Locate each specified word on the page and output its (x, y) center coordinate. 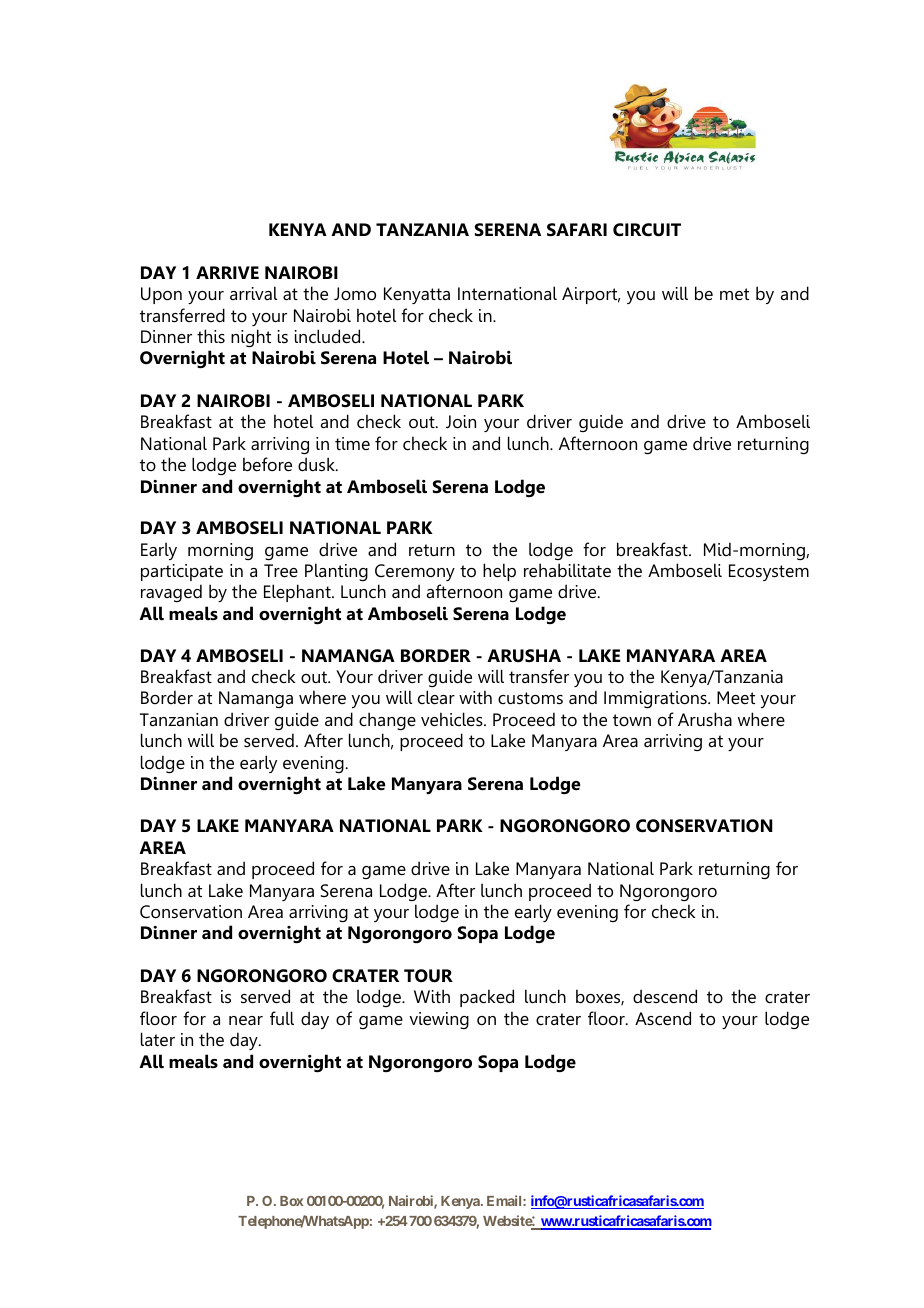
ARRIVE (227, 272)
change (387, 721)
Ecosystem (769, 572)
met (734, 294)
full (282, 1018)
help (499, 572)
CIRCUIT (647, 230)
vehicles (453, 719)
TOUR (428, 976)
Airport (591, 295)
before (267, 464)
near (246, 1020)
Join (461, 422)
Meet (736, 698)
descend (665, 996)
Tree (281, 571)
